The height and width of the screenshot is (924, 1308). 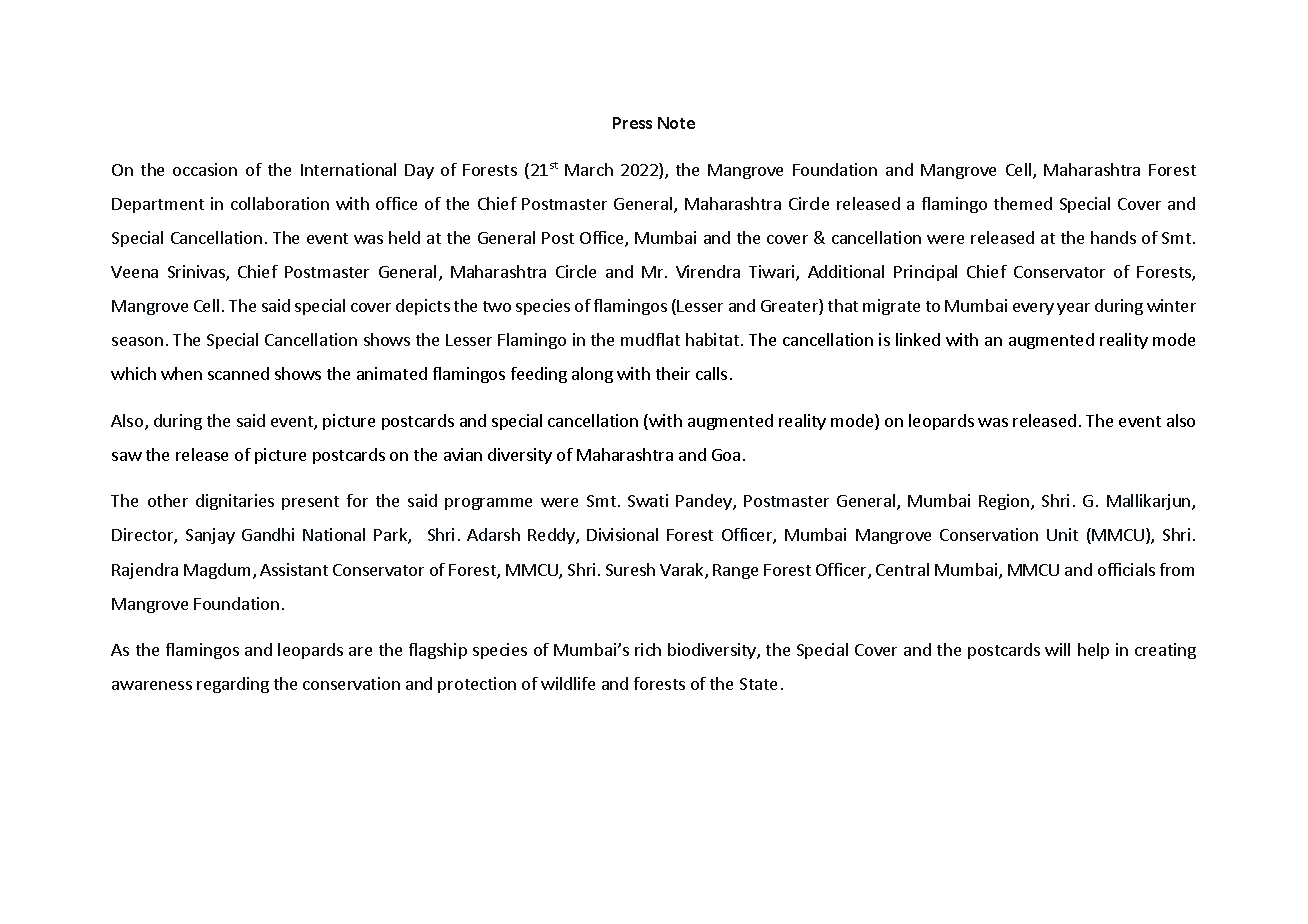 What do you see at coordinates (1023, 203) in the screenshot?
I see `themed` at bounding box center [1023, 203].
